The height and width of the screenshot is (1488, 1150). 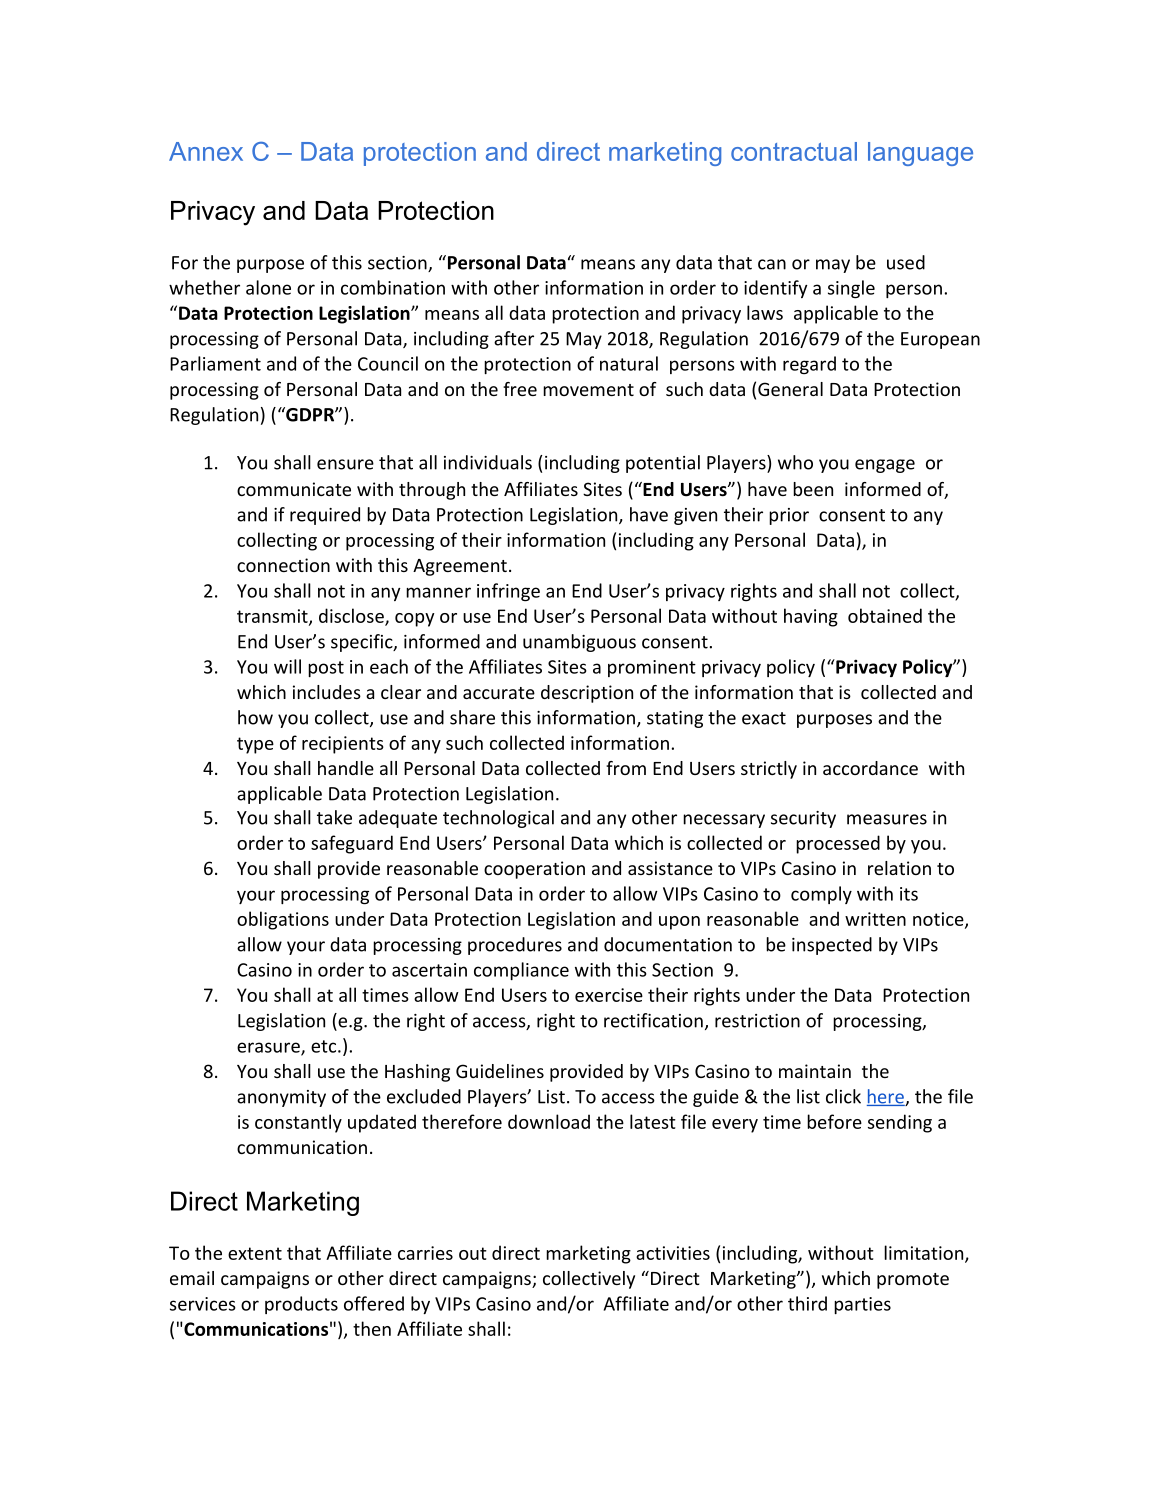 I want to click on Annex, so click(x=206, y=151).
